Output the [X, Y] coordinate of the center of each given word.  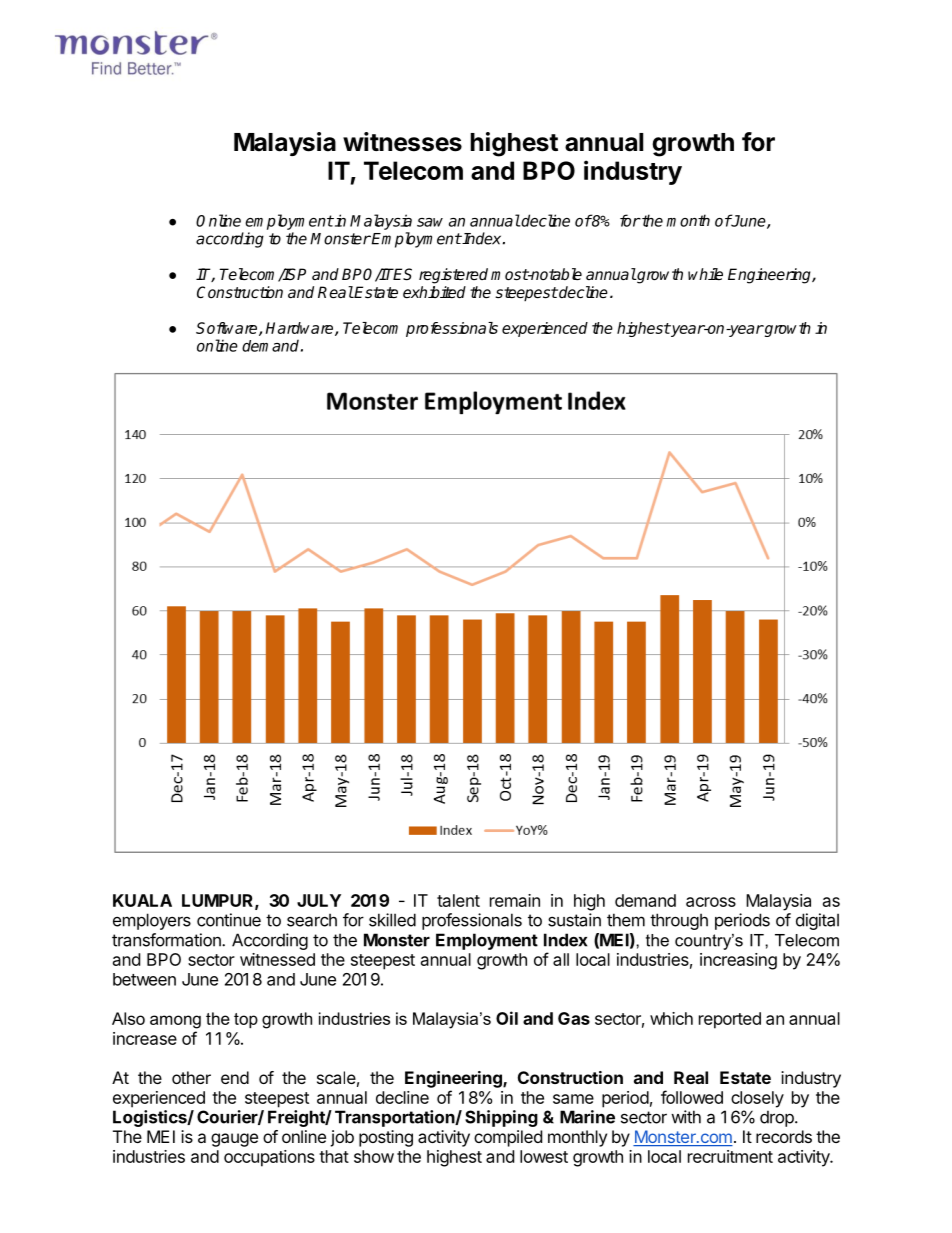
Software [228, 329]
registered [453, 276]
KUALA [142, 900]
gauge [234, 1140]
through [679, 921]
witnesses [402, 142]
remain [515, 900]
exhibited [434, 292]
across [711, 902]
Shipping [501, 1118]
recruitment [730, 1156]
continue [229, 920]
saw [430, 222]
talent [458, 900]
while [705, 274]
